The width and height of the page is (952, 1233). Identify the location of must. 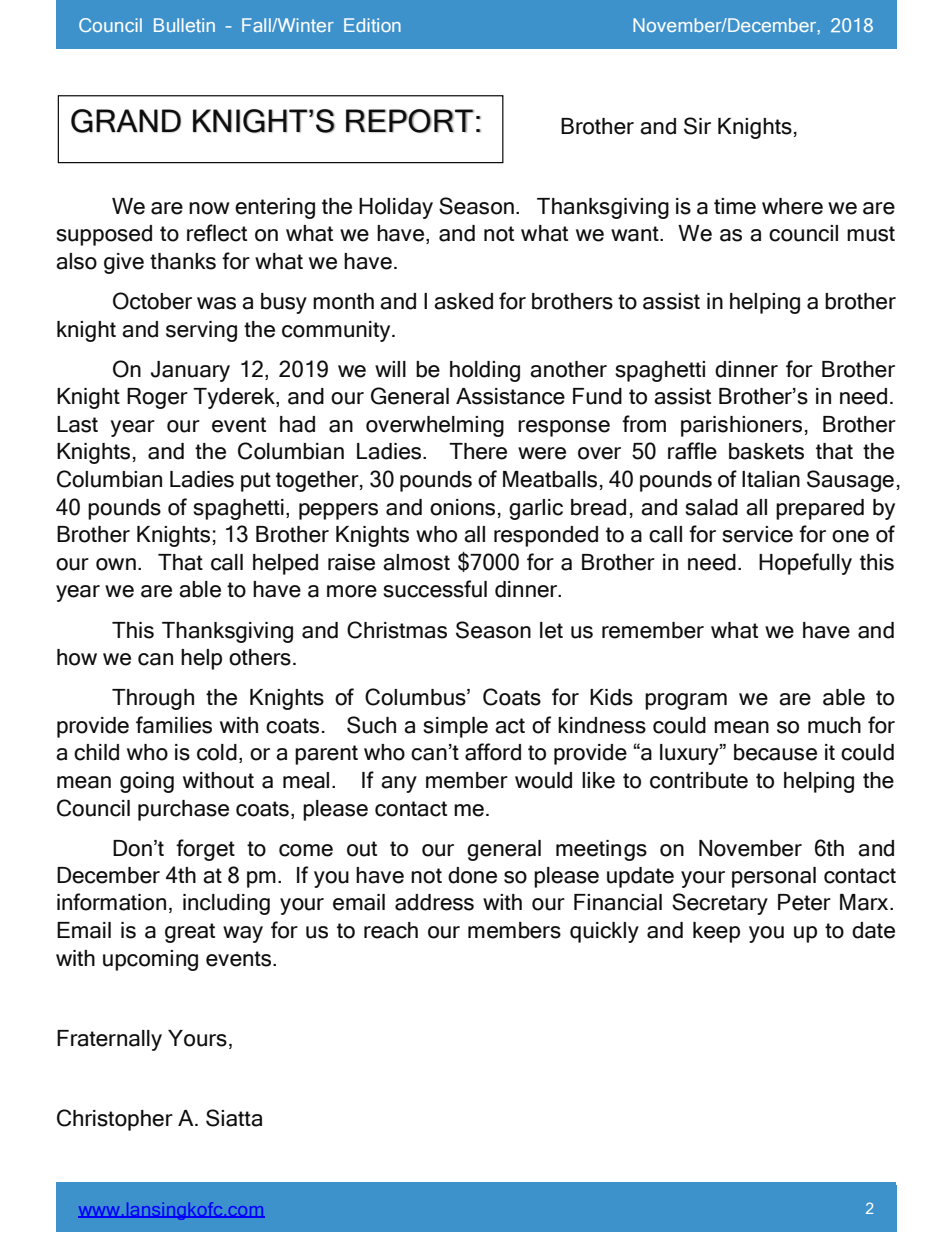
(871, 234).
